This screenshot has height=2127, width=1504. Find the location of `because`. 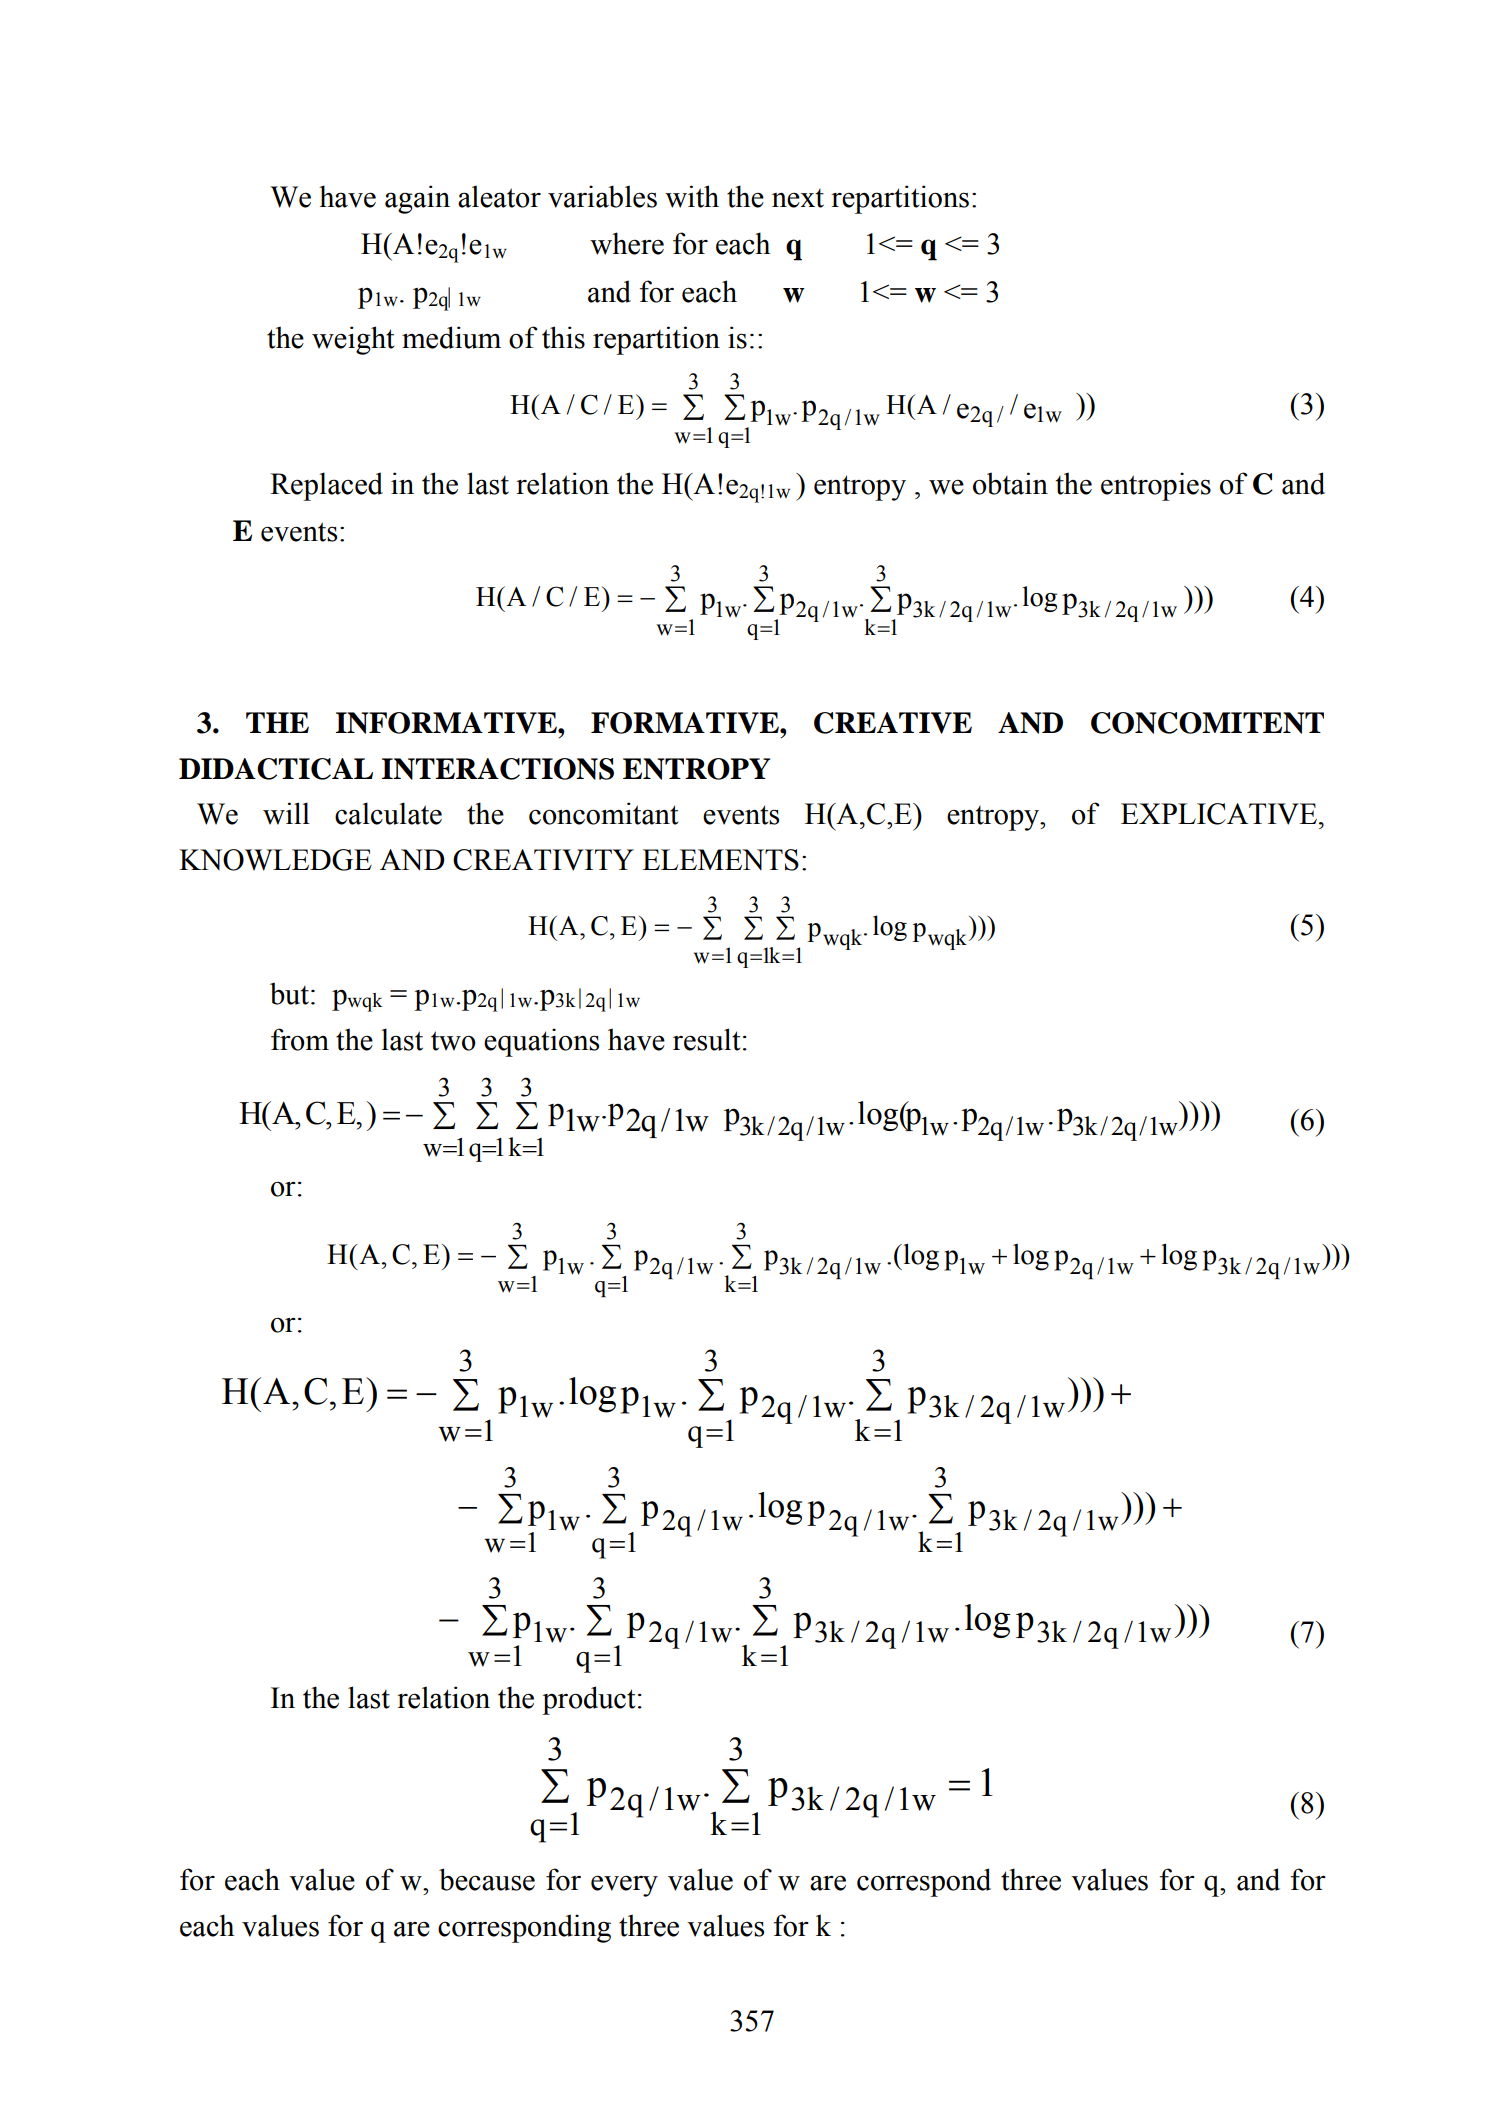

because is located at coordinates (487, 1879).
